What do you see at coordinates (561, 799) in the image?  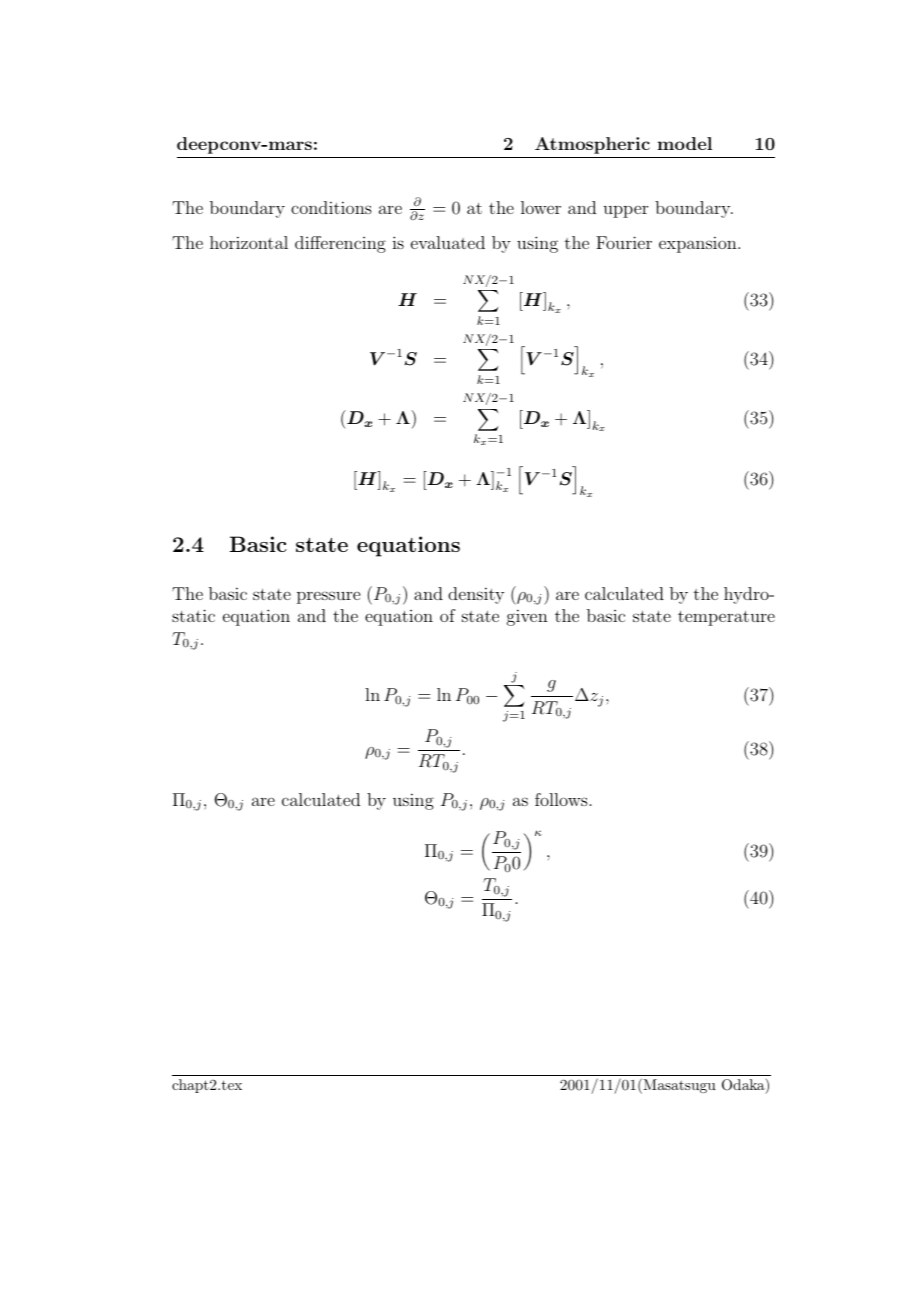 I see `follows` at bounding box center [561, 799].
